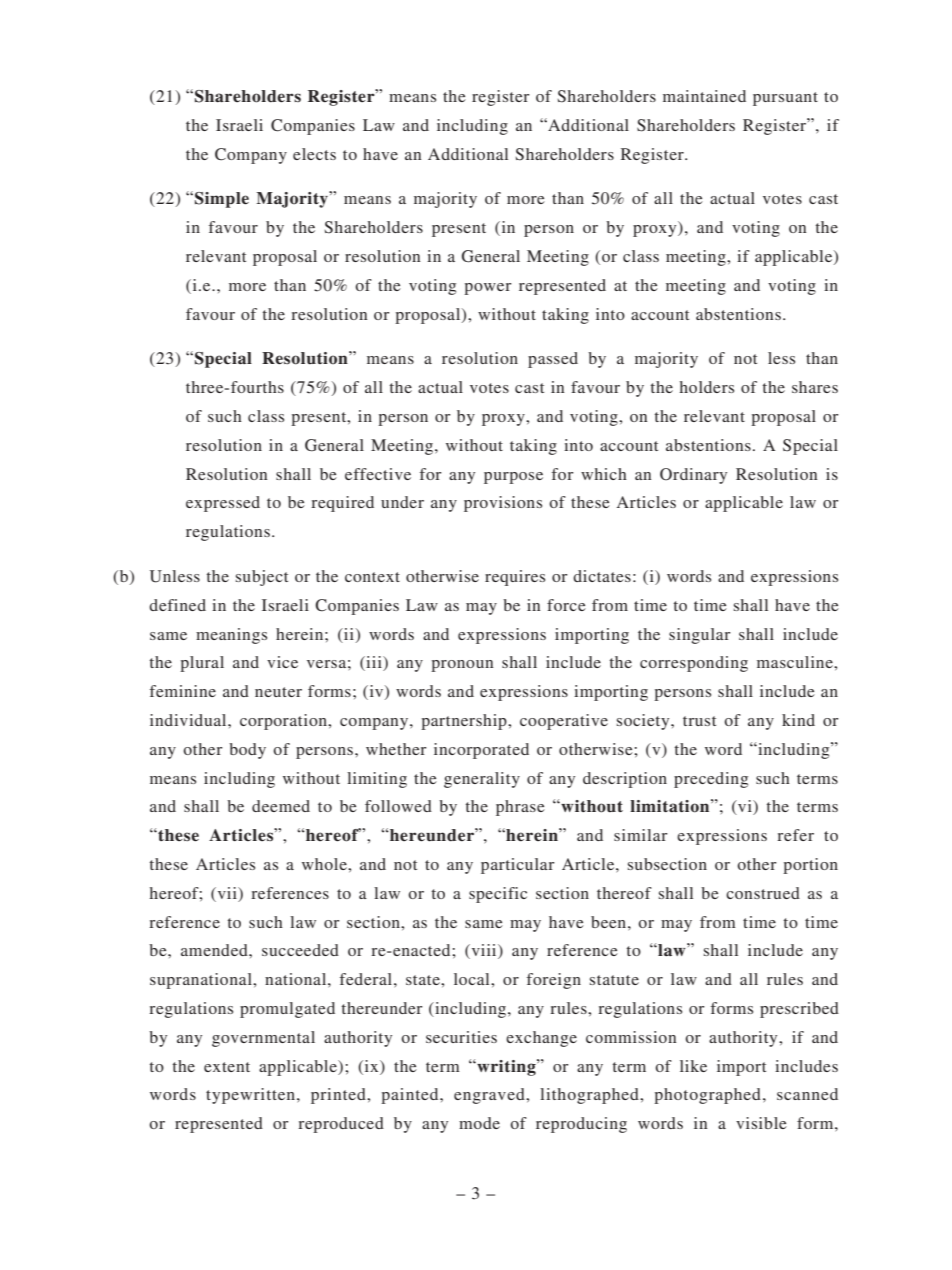 The image size is (952, 1270). Describe the element at coordinates (314, 154) in the screenshot. I see `elects` at that location.
